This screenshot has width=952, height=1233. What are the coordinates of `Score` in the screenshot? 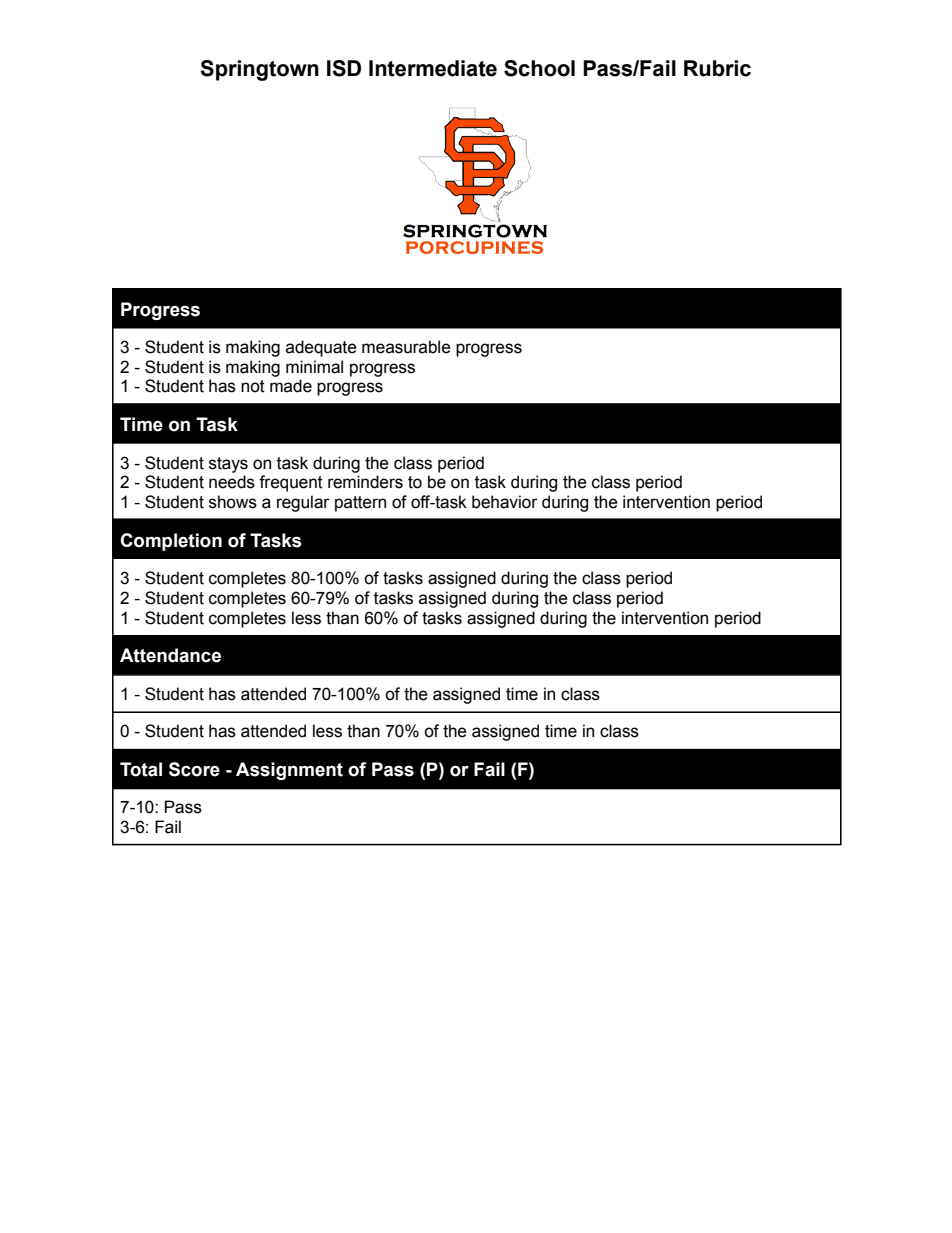 It's located at (194, 769).
